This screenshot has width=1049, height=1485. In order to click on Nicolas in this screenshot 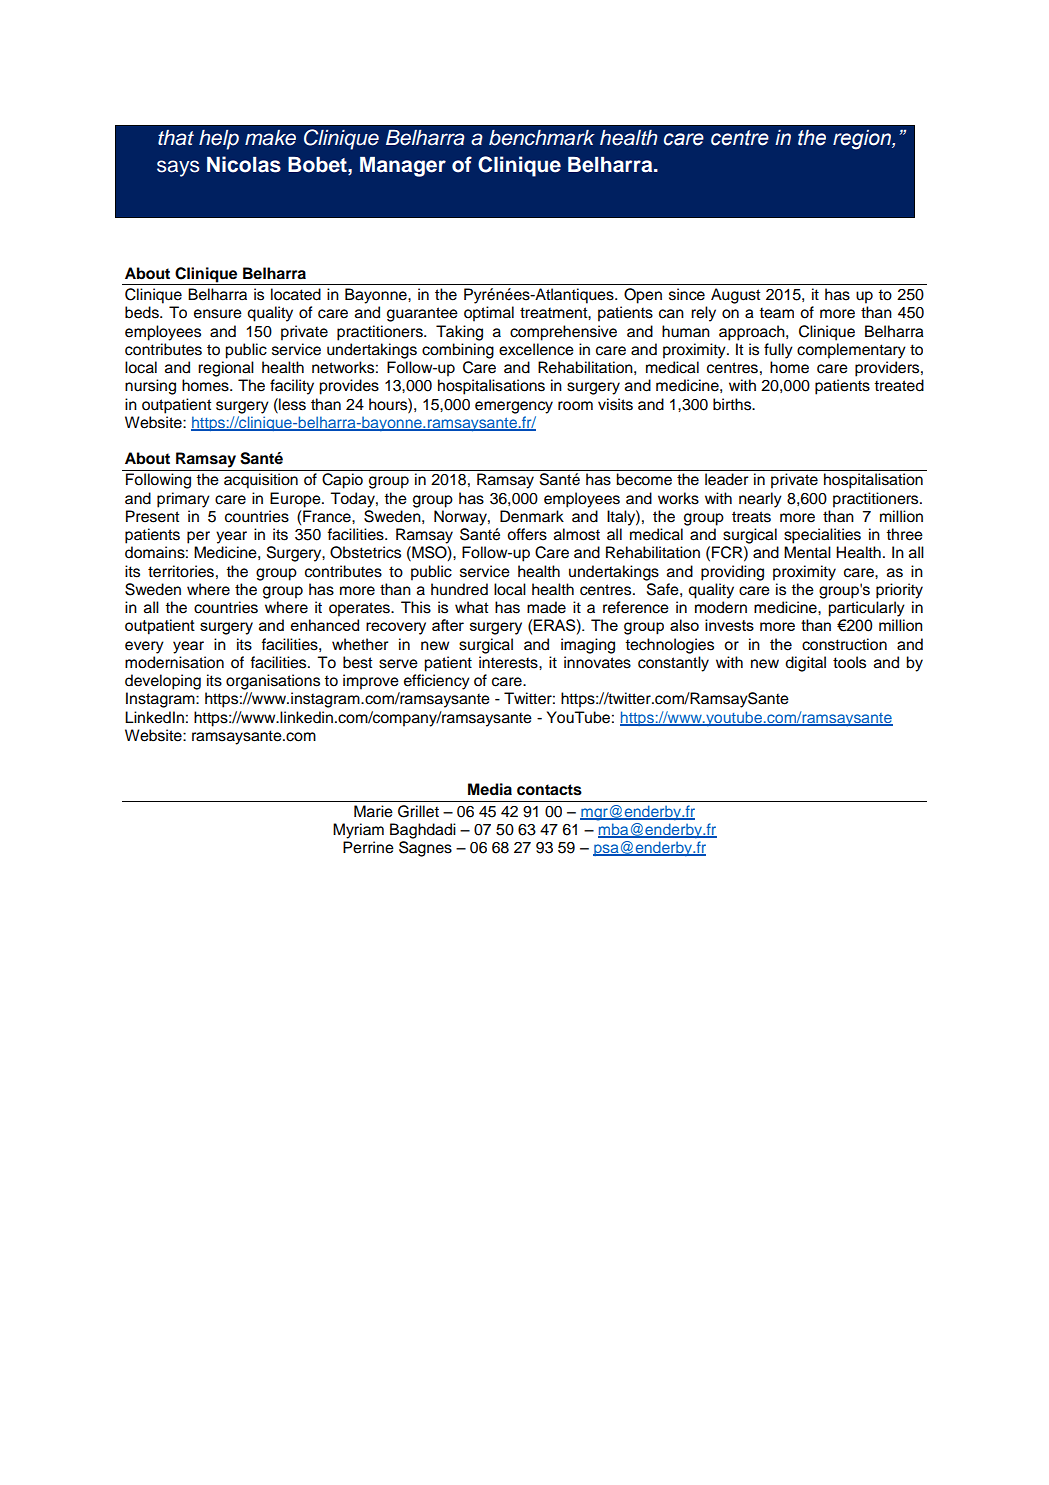, I will do `click(244, 164)`.
